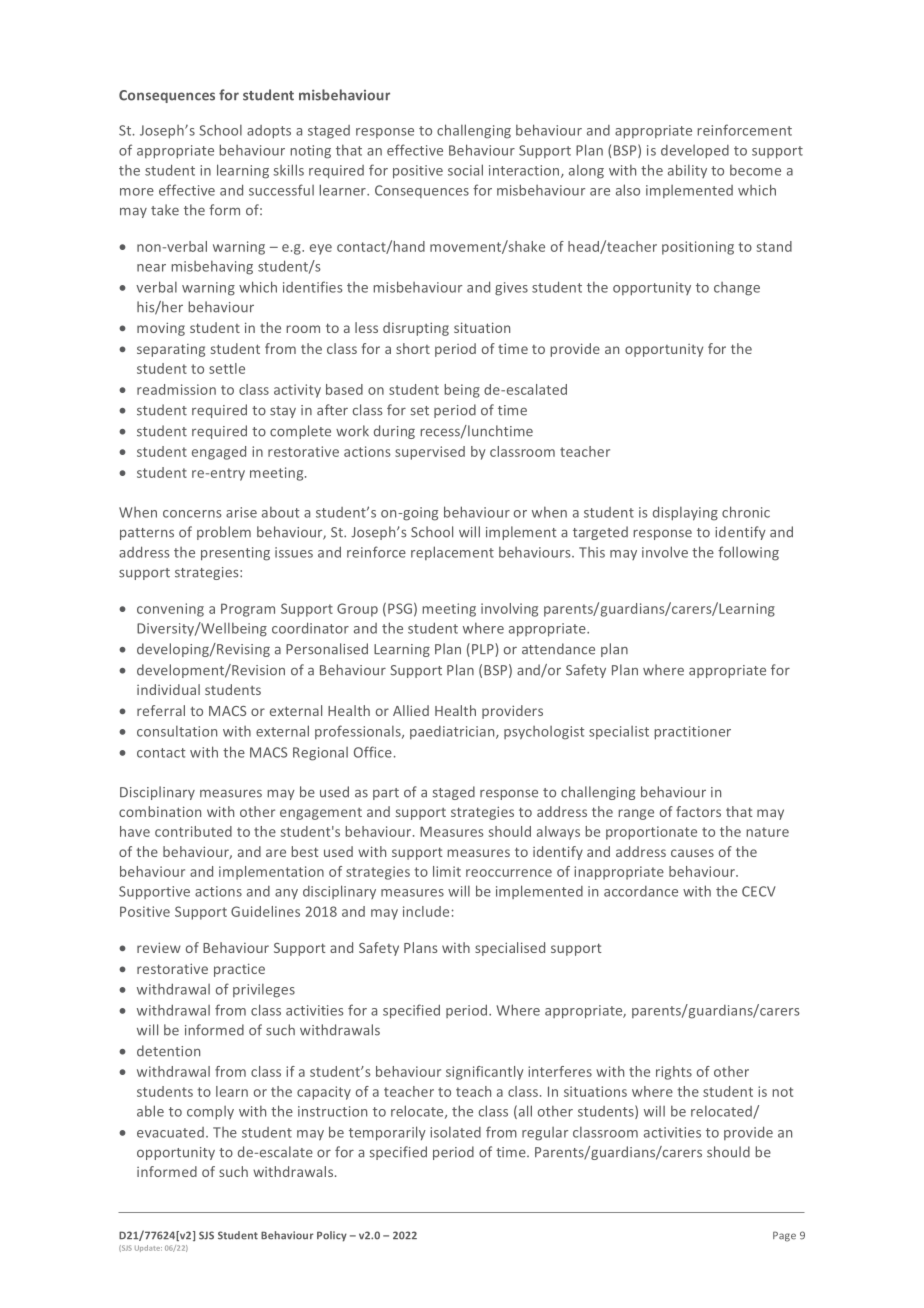  I want to click on concerns, so click(192, 514).
